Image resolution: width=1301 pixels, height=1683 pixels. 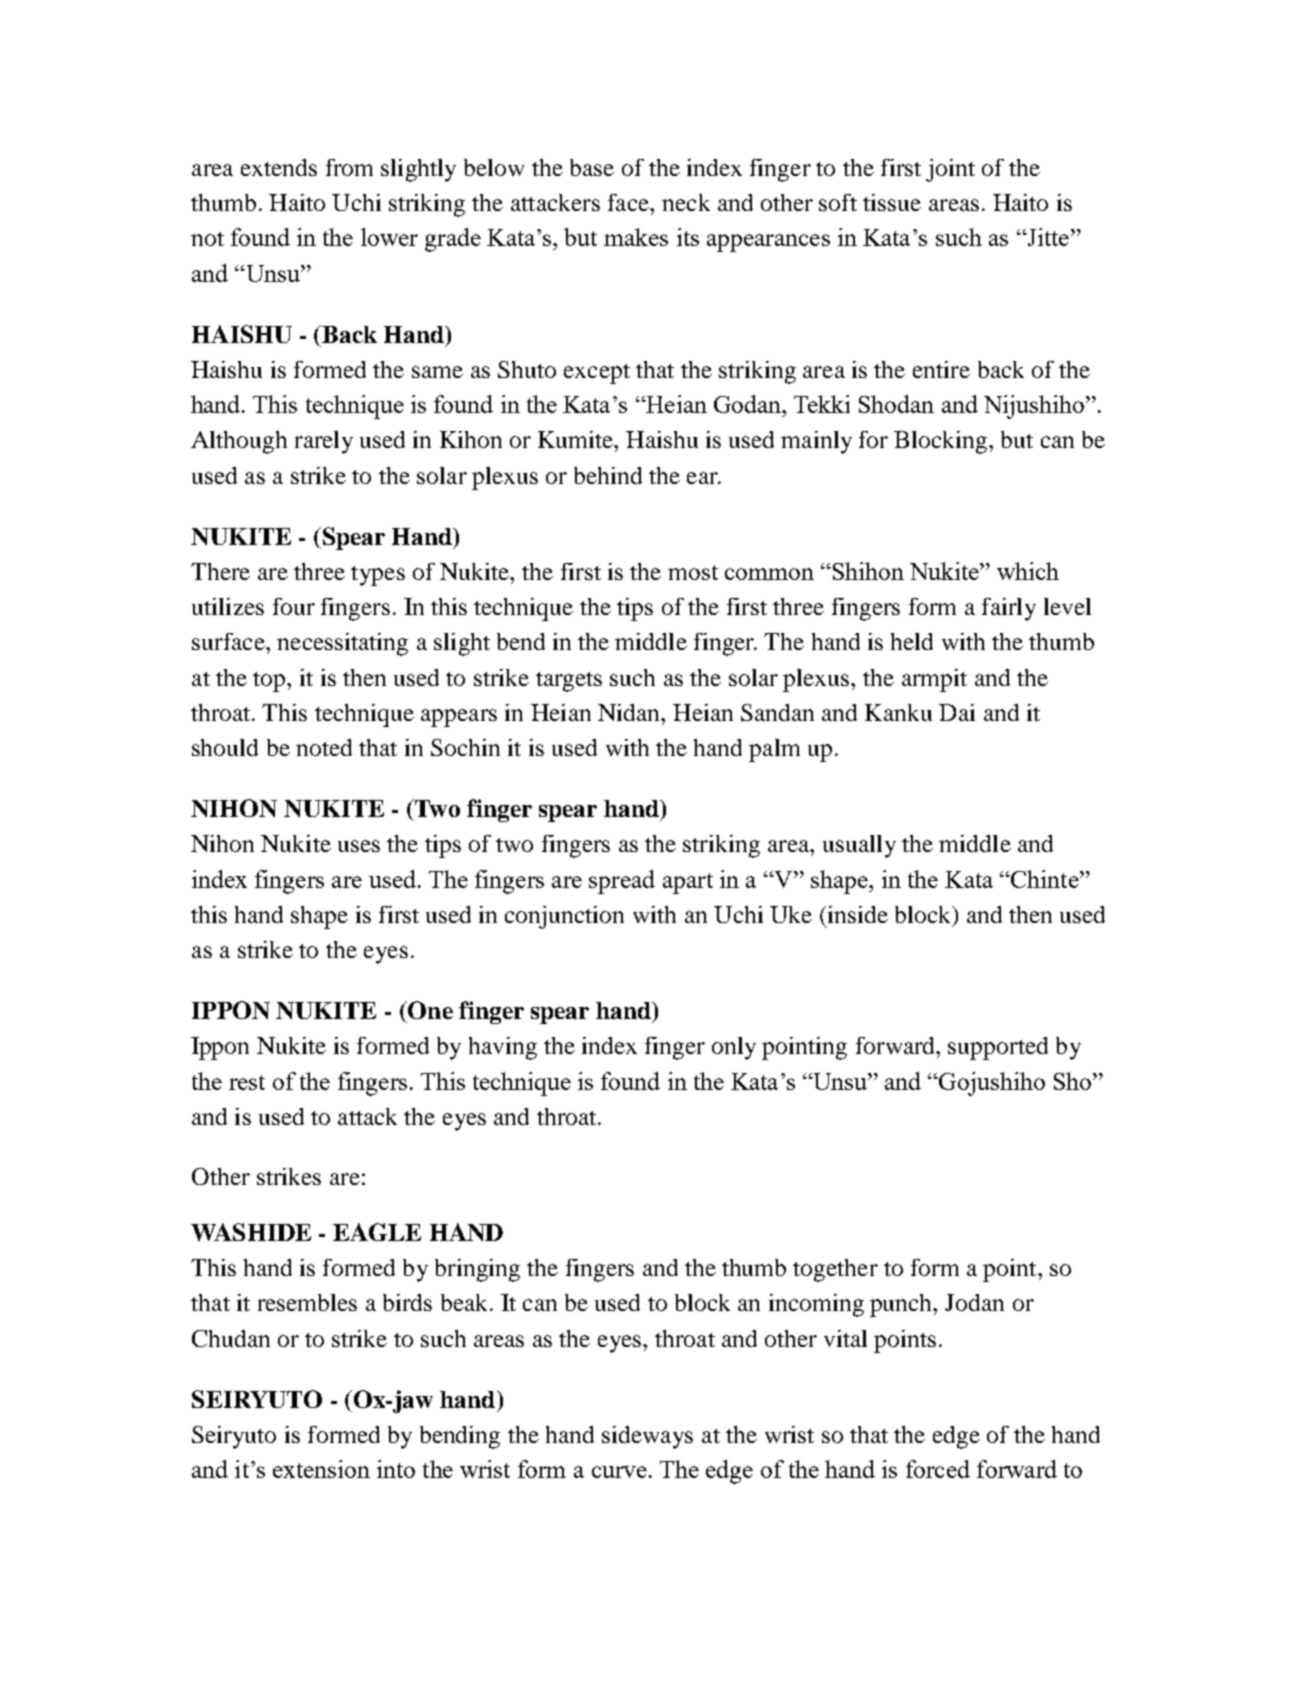 I want to click on bringing, so click(x=477, y=1270).
